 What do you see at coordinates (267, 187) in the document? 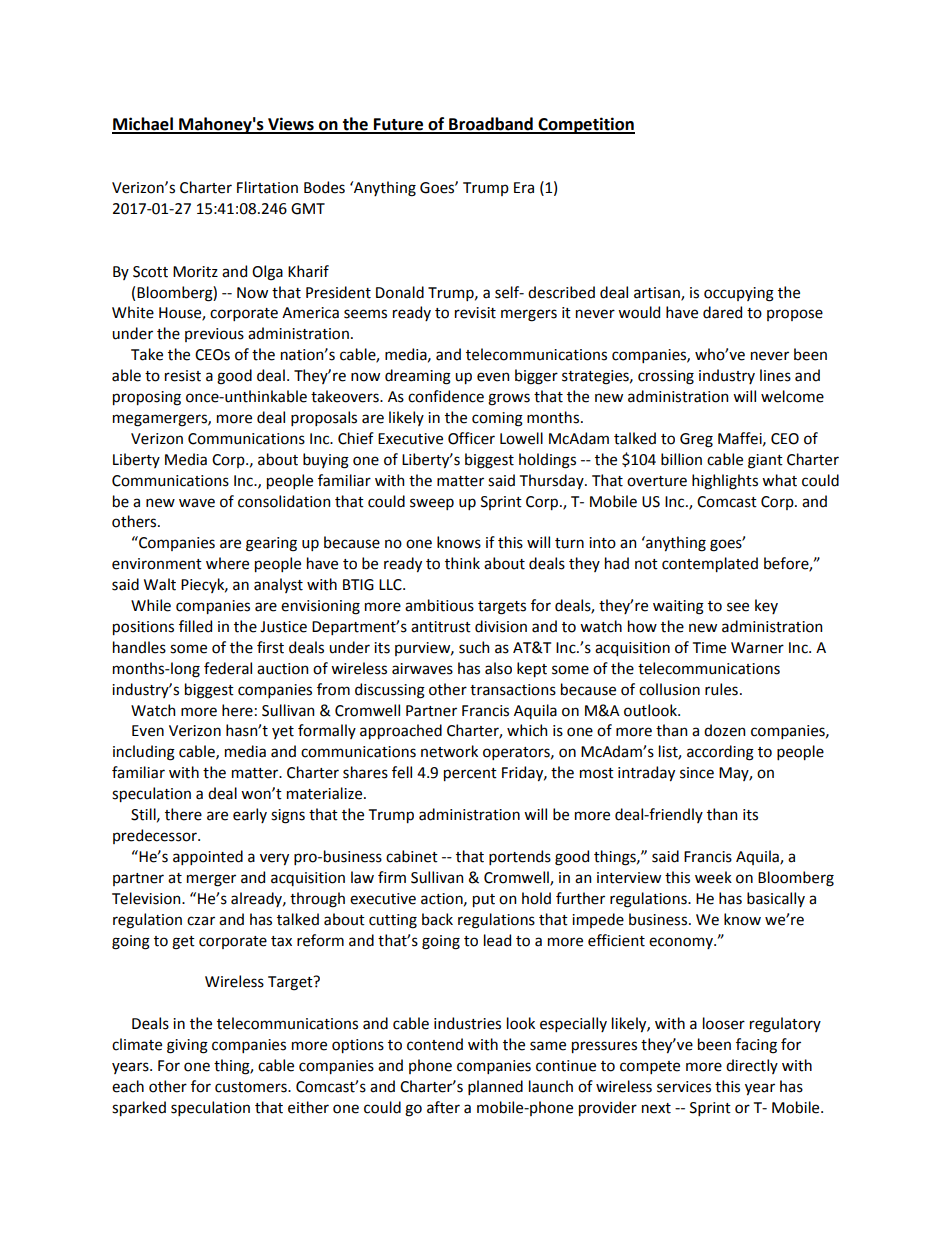
I see `Flirtation` at bounding box center [267, 187].
